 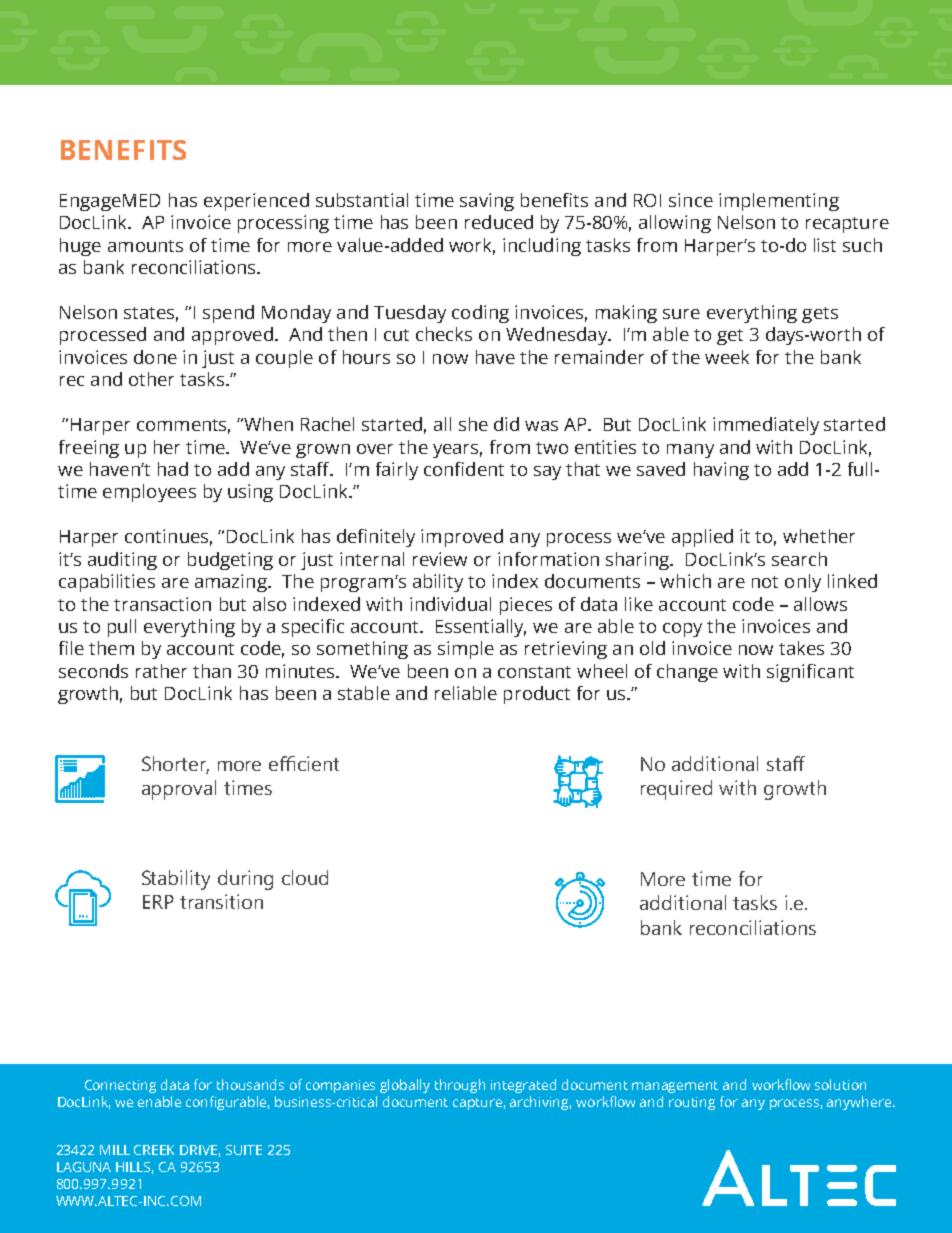 What do you see at coordinates (779, 202) in the page?
I see `implementing` at bounding box center [779, 202].
